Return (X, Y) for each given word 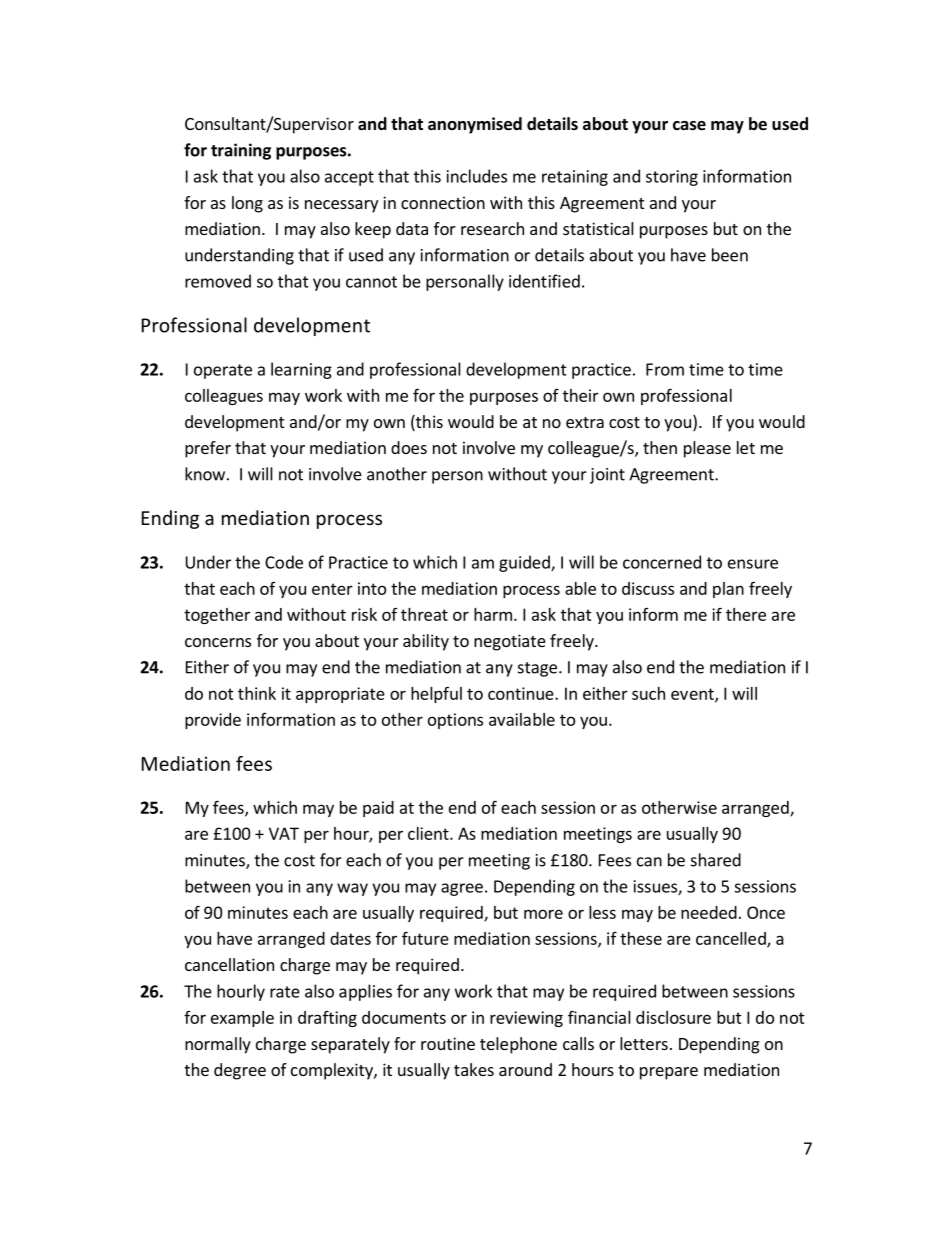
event (693, 695)
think (257, 693)
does (409, 447)
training (241, 151)
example (242, 1019)
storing (672, 178)
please (707, 449)
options (455, 721)
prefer (208, 449)
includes (477, 176)
